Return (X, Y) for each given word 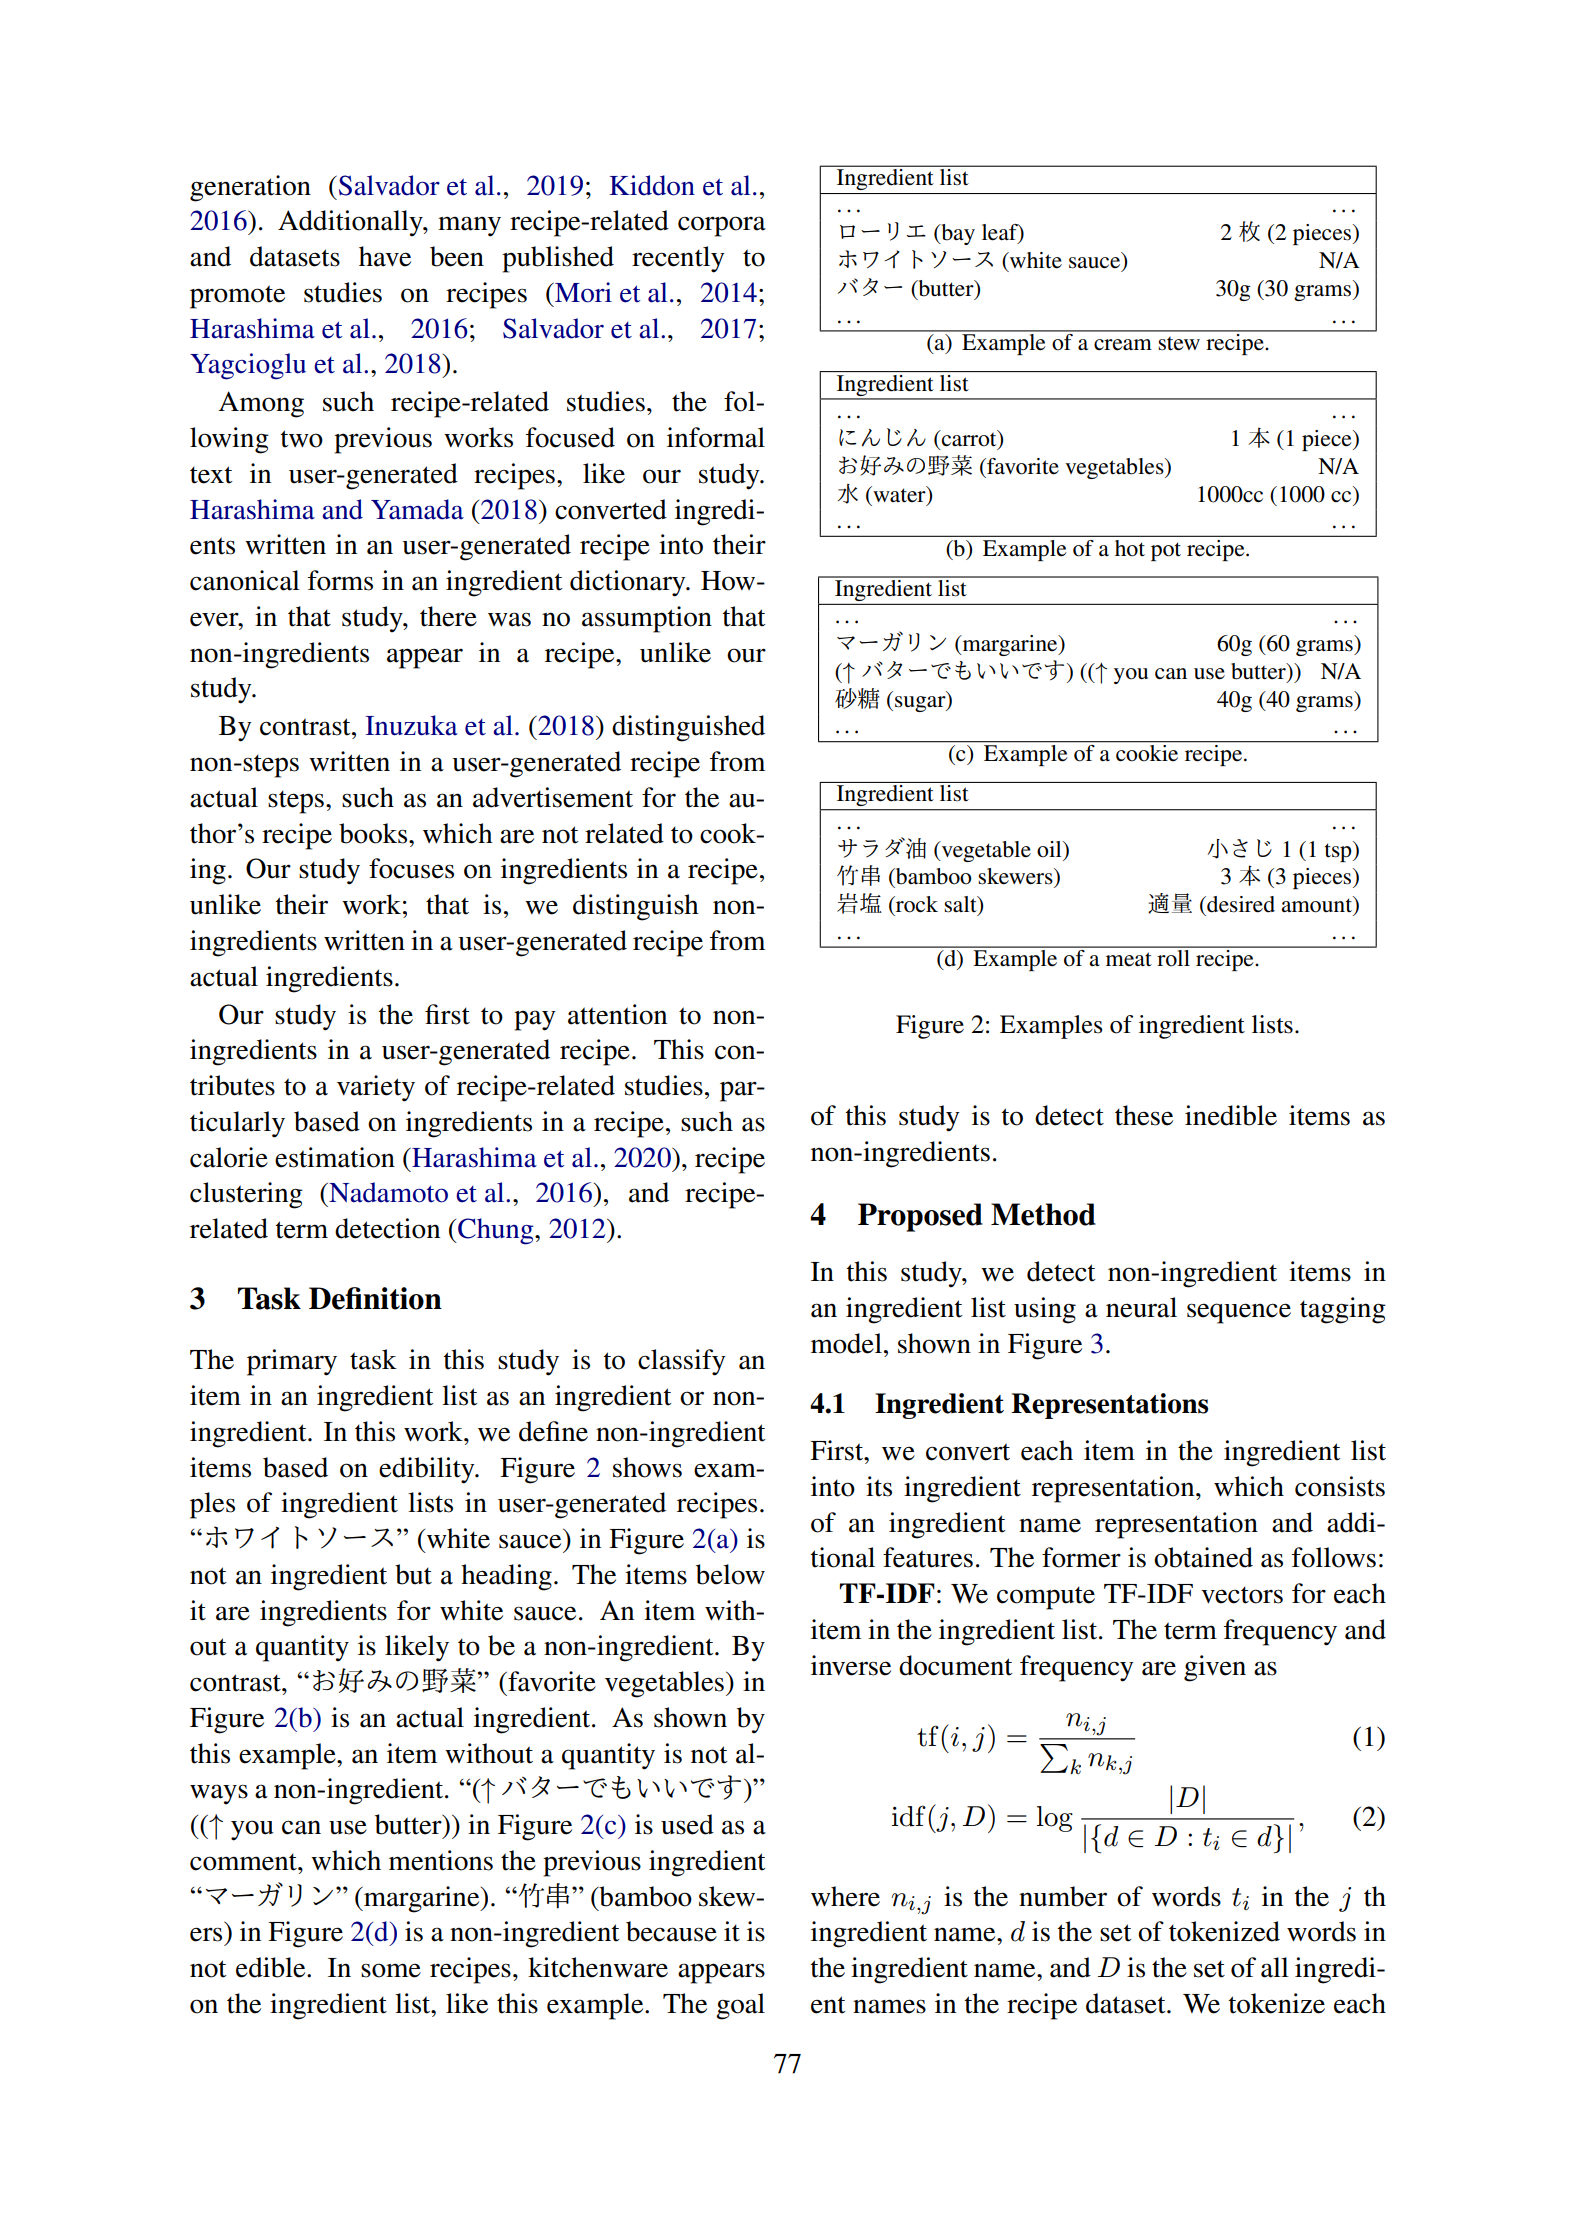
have (385, 256)
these (1144, 1115)
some (391, 1970)
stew (1179, 344)
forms (340, 580)
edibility (428, 1470)
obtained (1203, 1557)
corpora (722, 226)
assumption (647, 619)
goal (740, 2006)
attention (617, 1014)
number (1063, 1896)
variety (376, 1088)
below (730, 1574)
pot (1166, 551)
